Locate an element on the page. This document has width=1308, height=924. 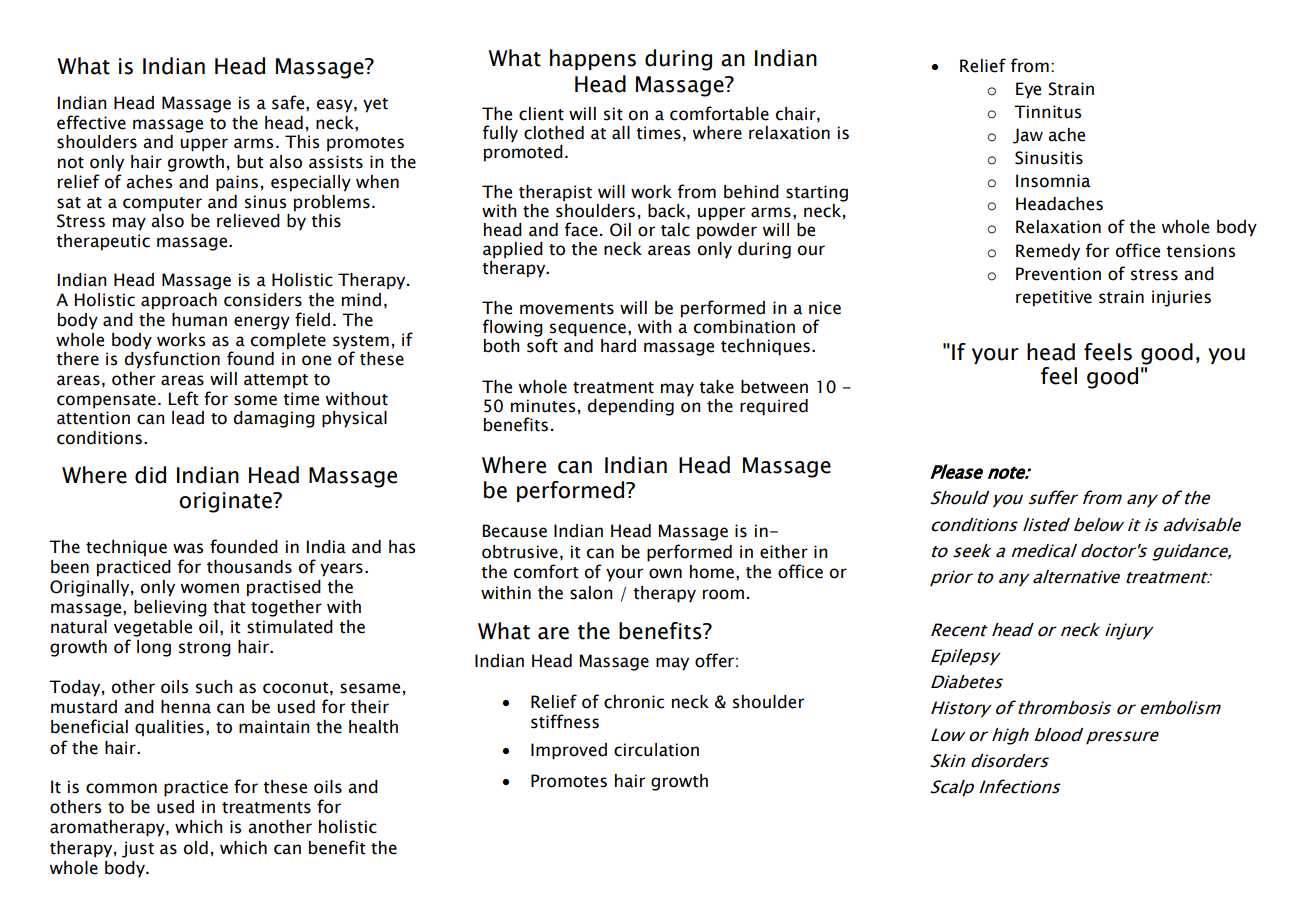
safe is located at coordinates (289, 102).
